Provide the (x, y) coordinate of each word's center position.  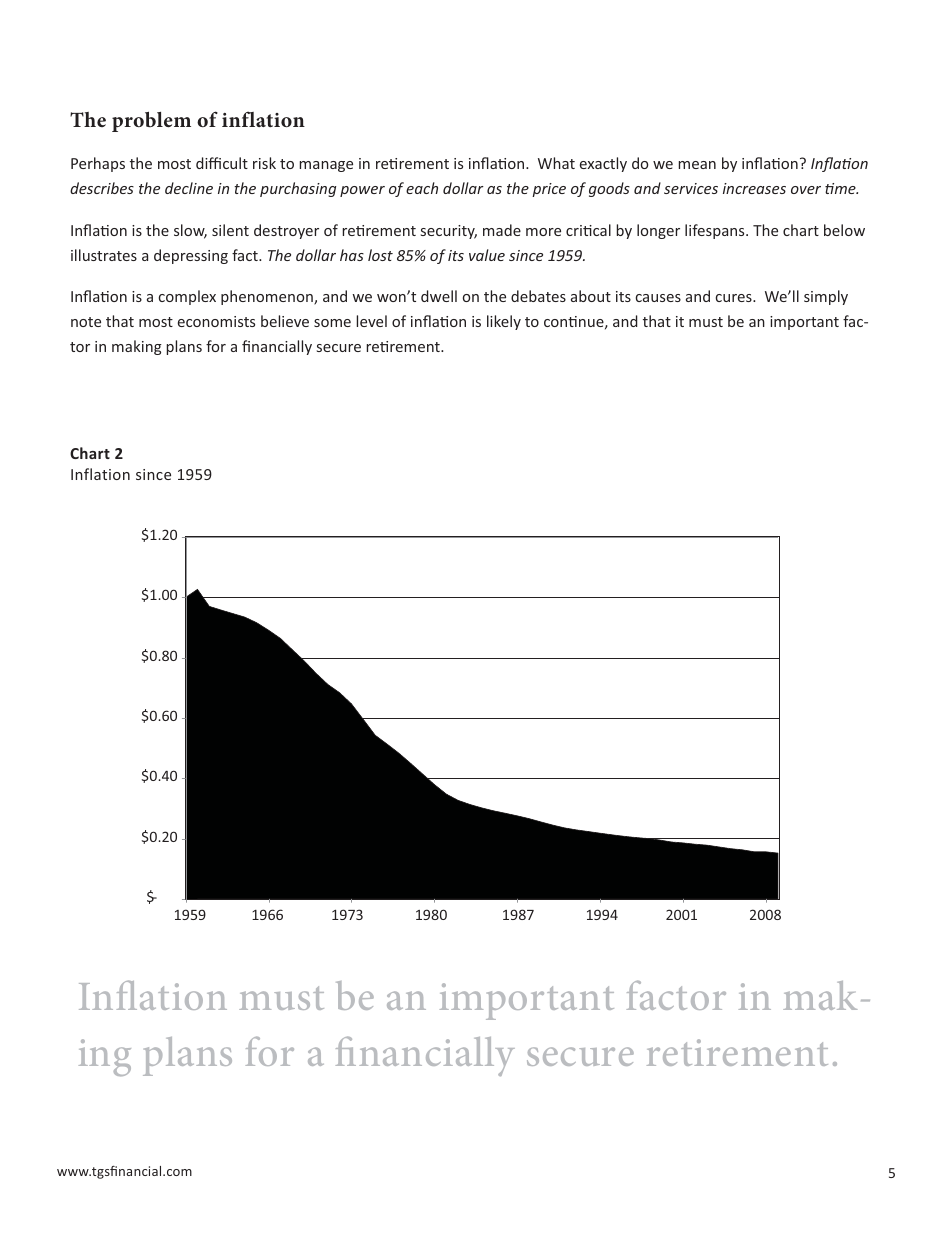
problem (151, 122)
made (502, 230)
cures (735, 298)
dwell (439, 296)
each (422, 188)
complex (187, 297)
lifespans (716, 231)
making (137, 347)
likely (504, 322)
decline (189, 188)
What (556, 163)
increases (754, 188)
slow (190, 231)
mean (697, 165)
